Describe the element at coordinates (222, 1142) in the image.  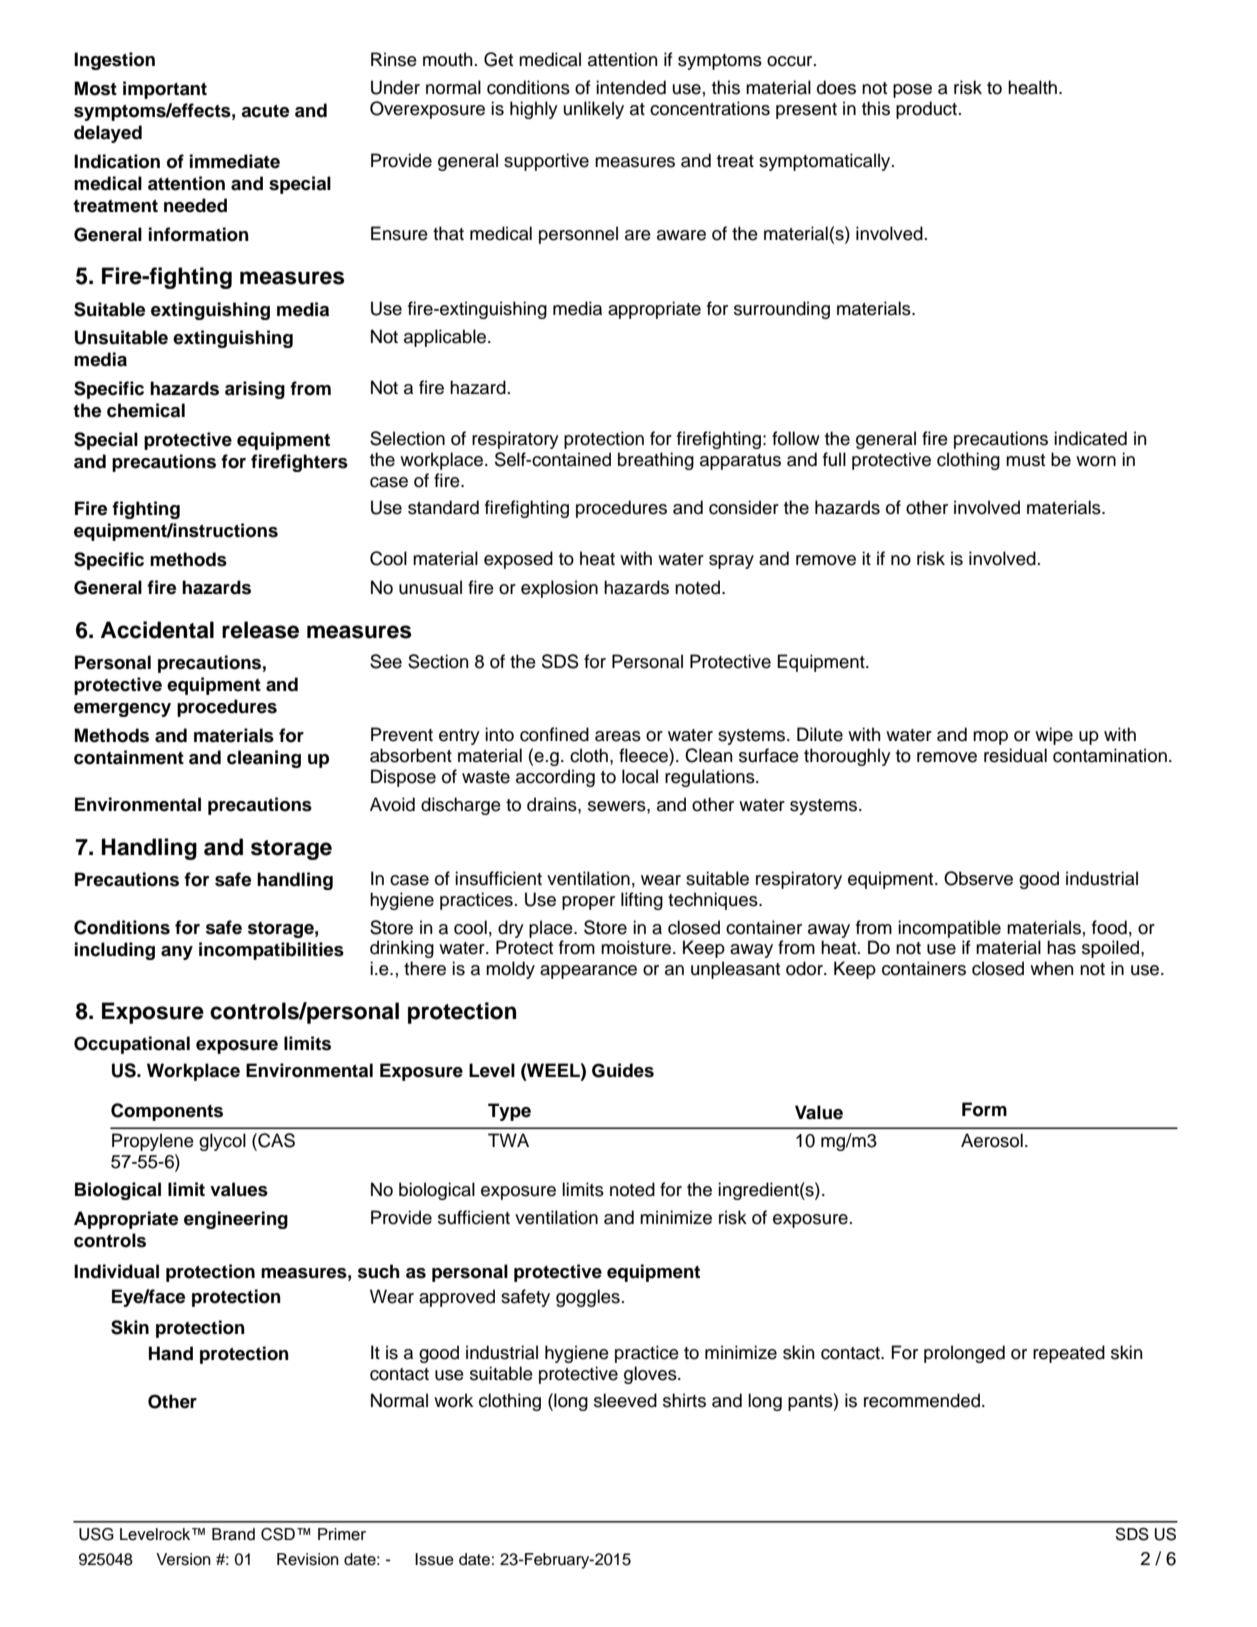
I see `glycol` at that location.
